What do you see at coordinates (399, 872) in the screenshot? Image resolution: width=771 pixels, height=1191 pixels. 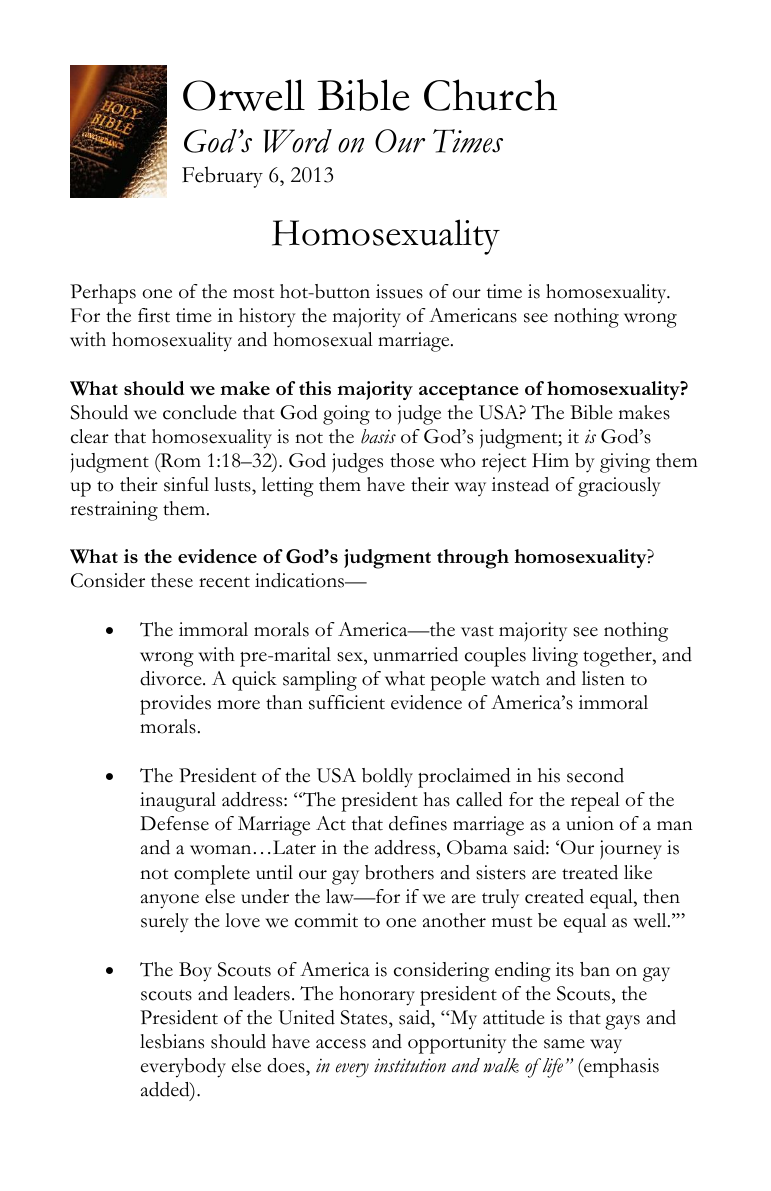 I see `brothers` at bounding box center [399, 872].
